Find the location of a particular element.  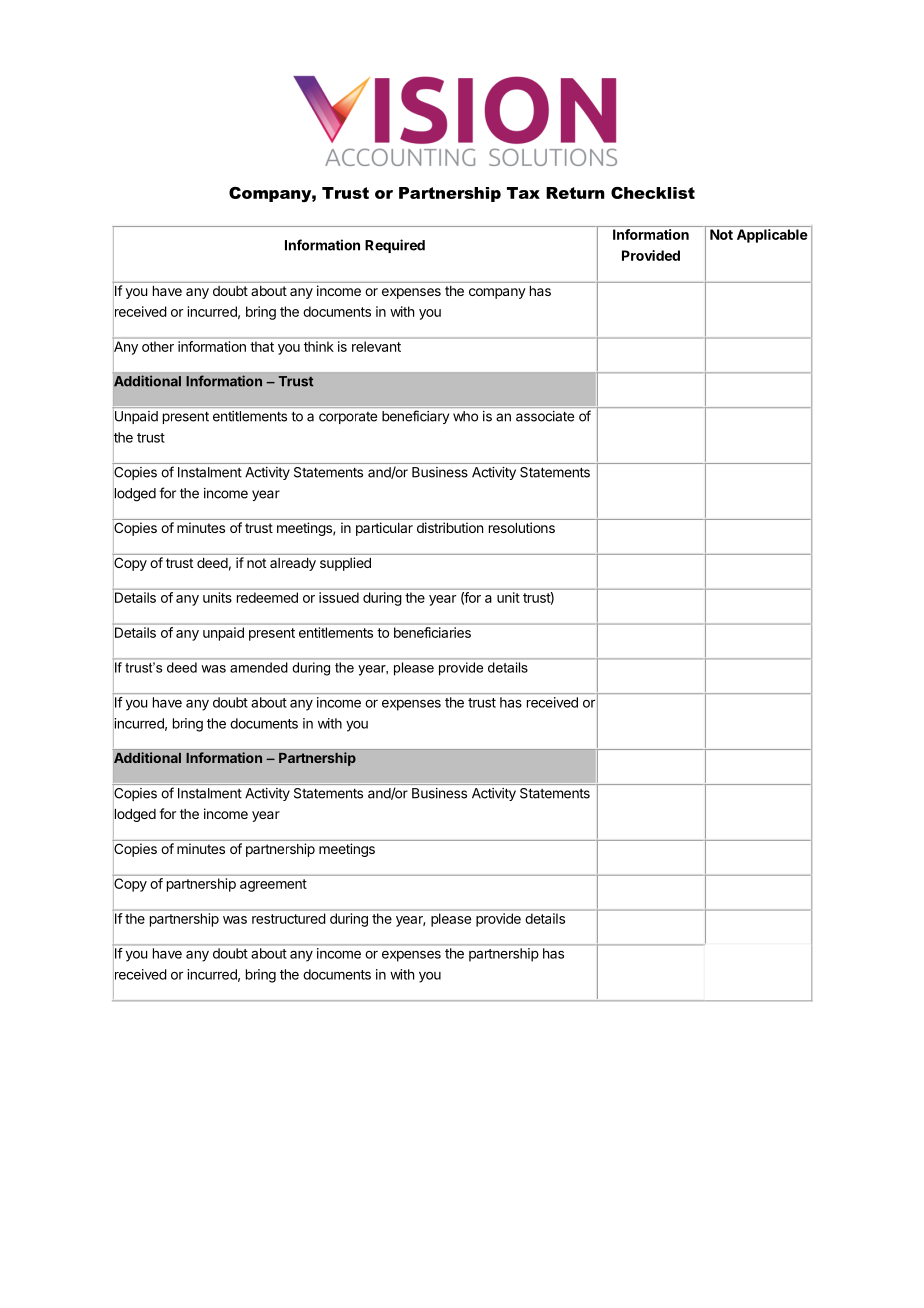

Required is located at coordinates (395, 246).
